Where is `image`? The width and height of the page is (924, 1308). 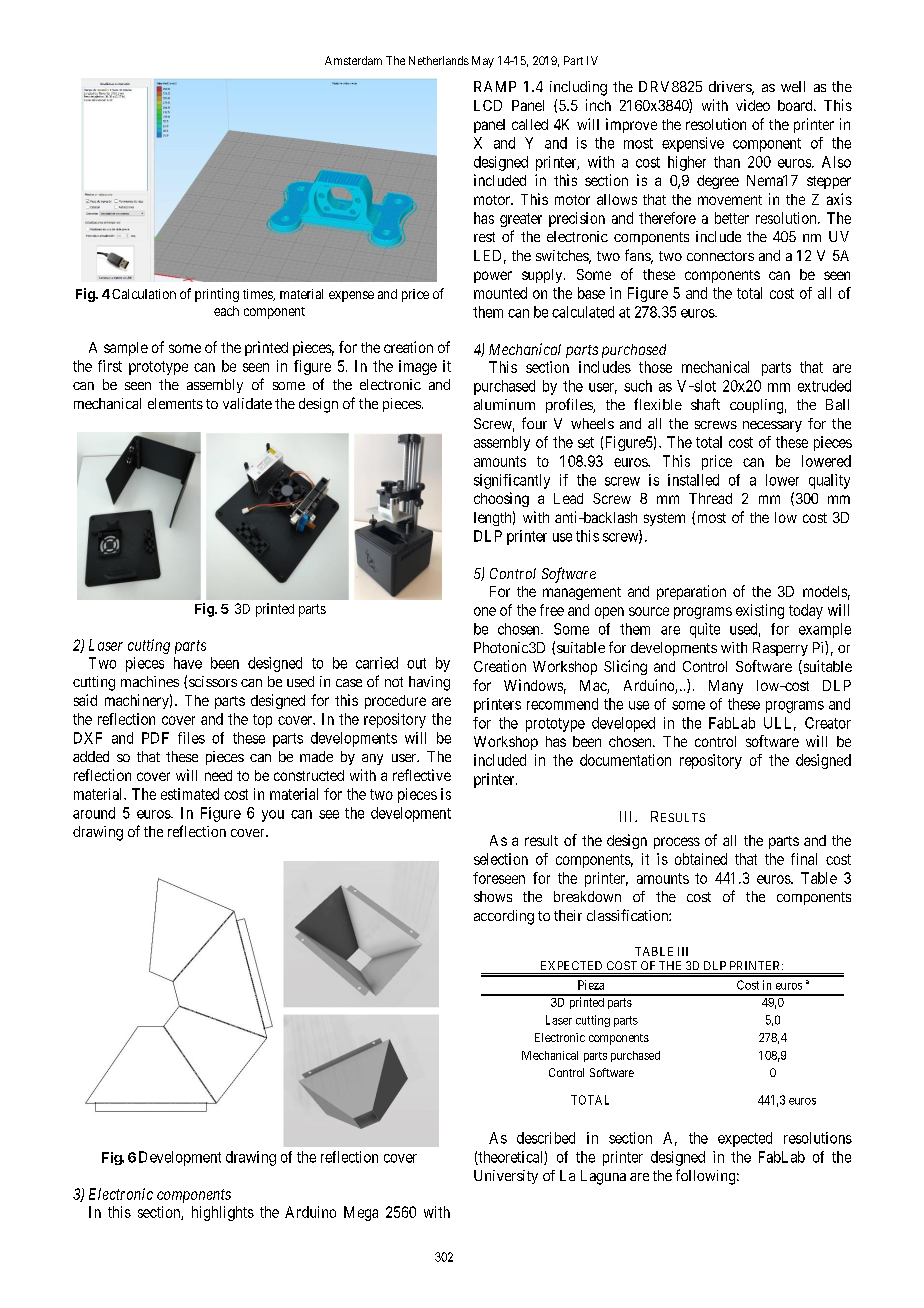
image is located at coordinates (418, 367).
